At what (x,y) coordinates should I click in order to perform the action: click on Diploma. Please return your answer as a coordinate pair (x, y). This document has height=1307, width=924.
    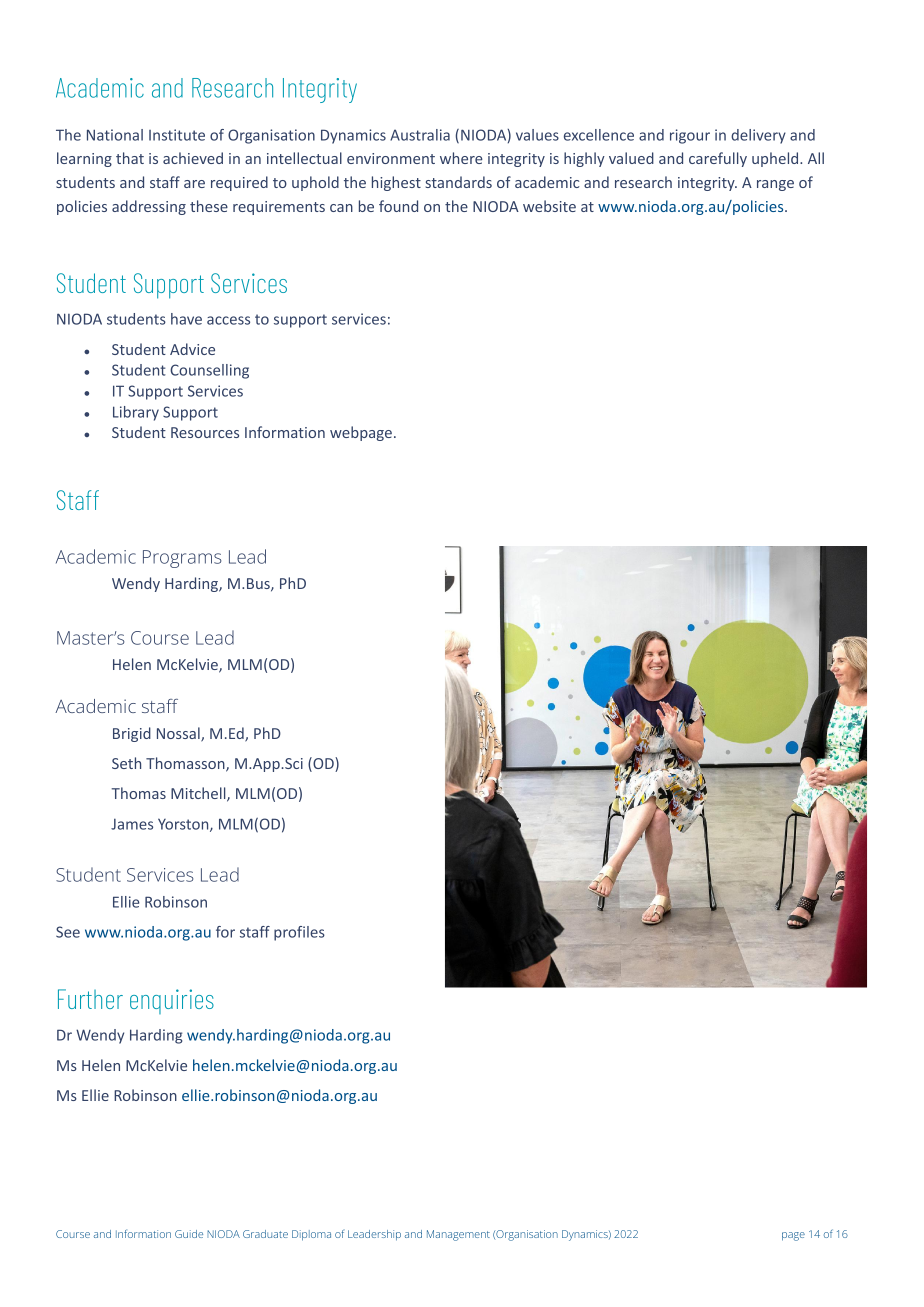
    Looking at the image, I should click on (311, 1235).
